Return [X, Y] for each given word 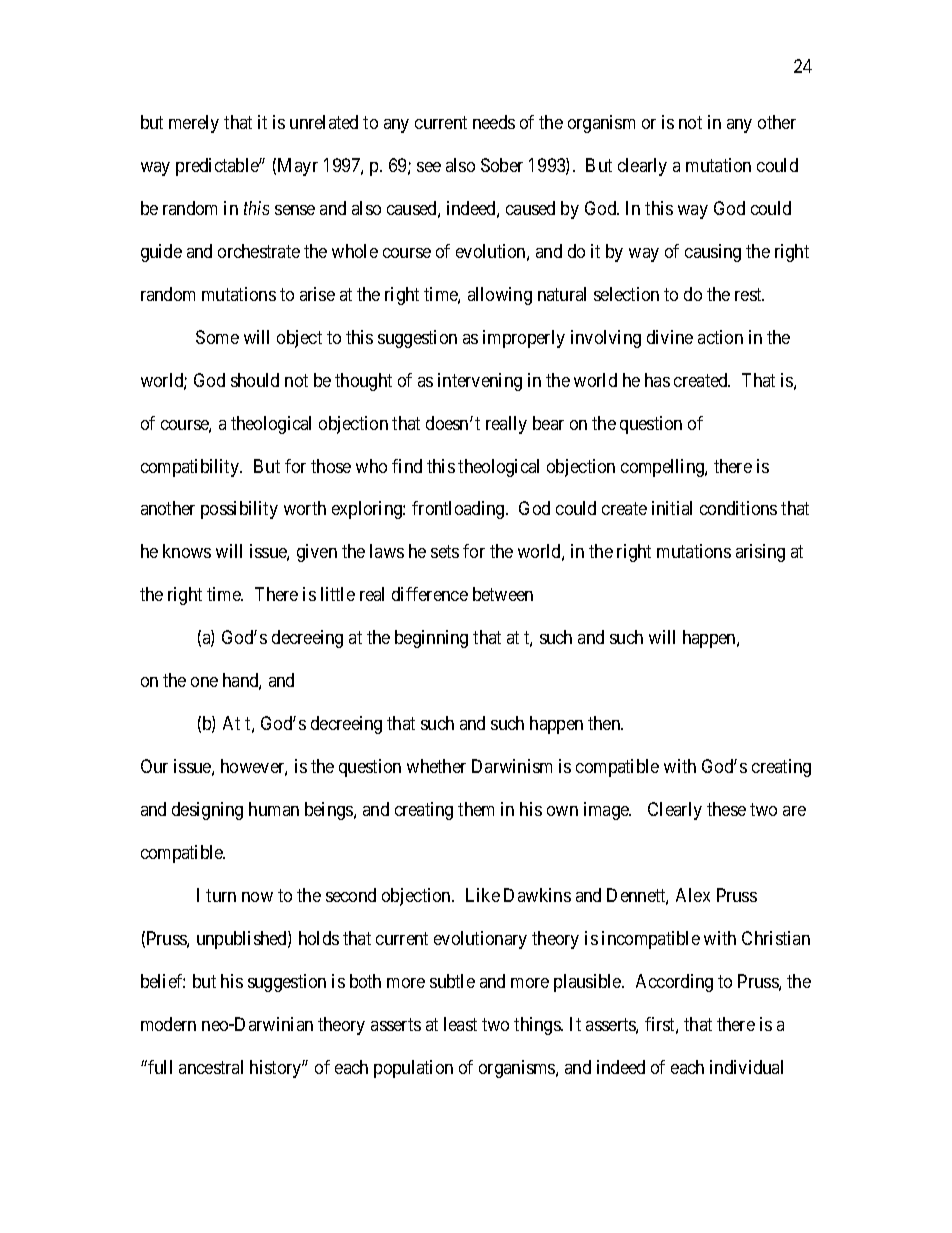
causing [713, 253]
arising [760, 553]
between [503, 594]
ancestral [211, 1067]
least [460, 1024]
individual [746, 1067]
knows [187, 551]
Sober [502, 165]
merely [194, 124]
